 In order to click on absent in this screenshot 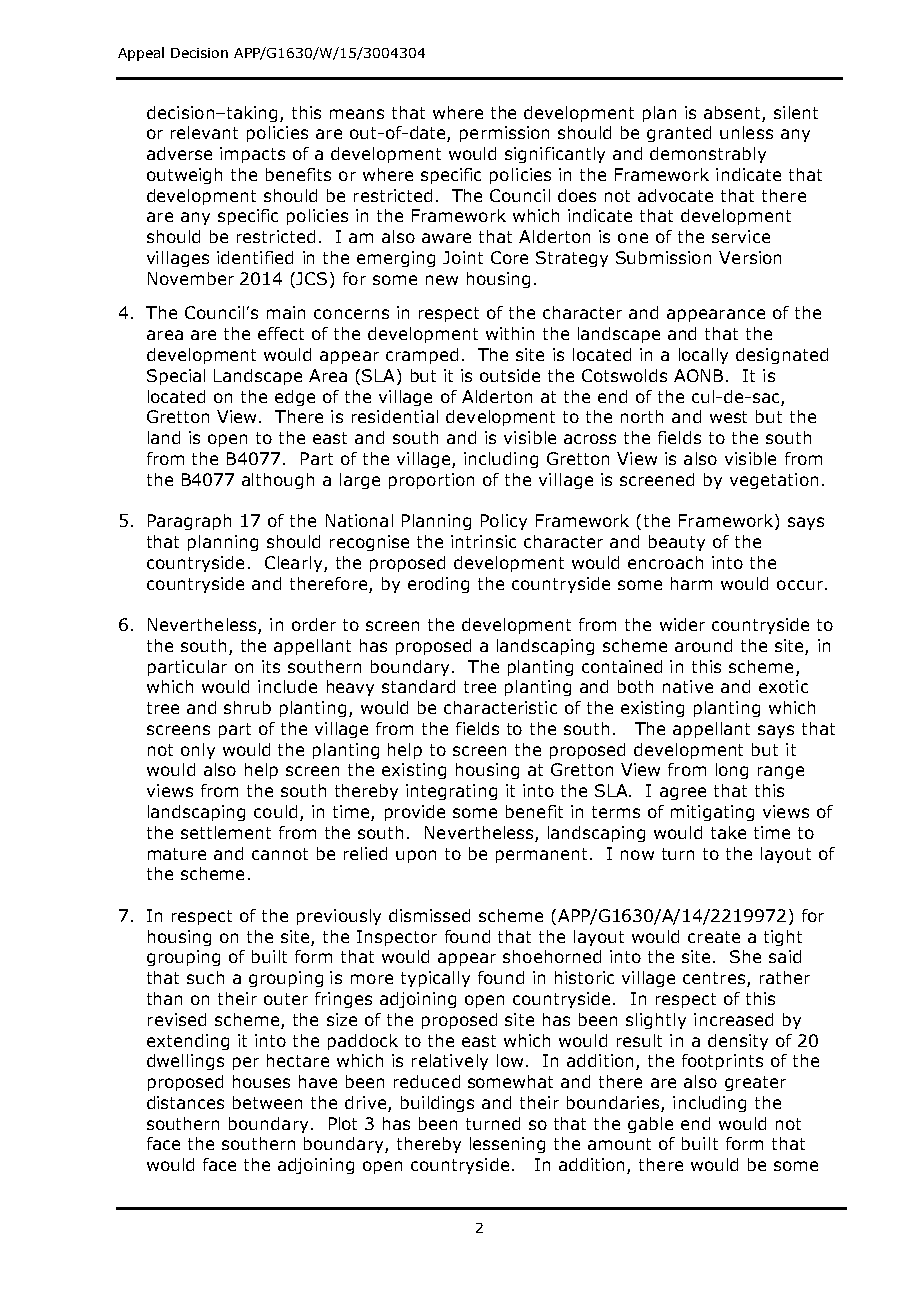, I will do `click(732, 112)`.
